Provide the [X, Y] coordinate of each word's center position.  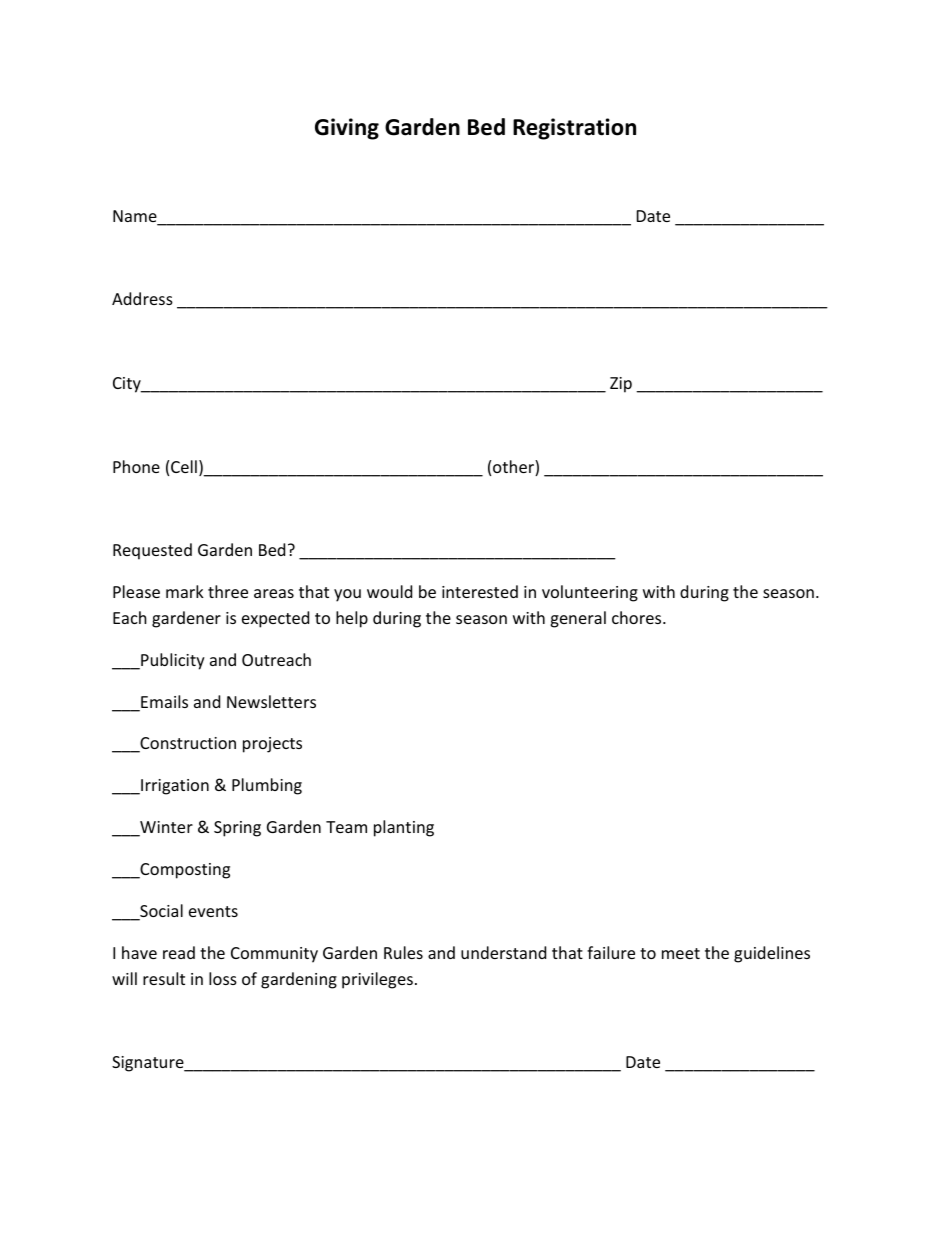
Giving [347, 129]
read [179, 952]
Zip [621, 385]
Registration [574, 129]
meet [681, 953]
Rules [403, 952]
